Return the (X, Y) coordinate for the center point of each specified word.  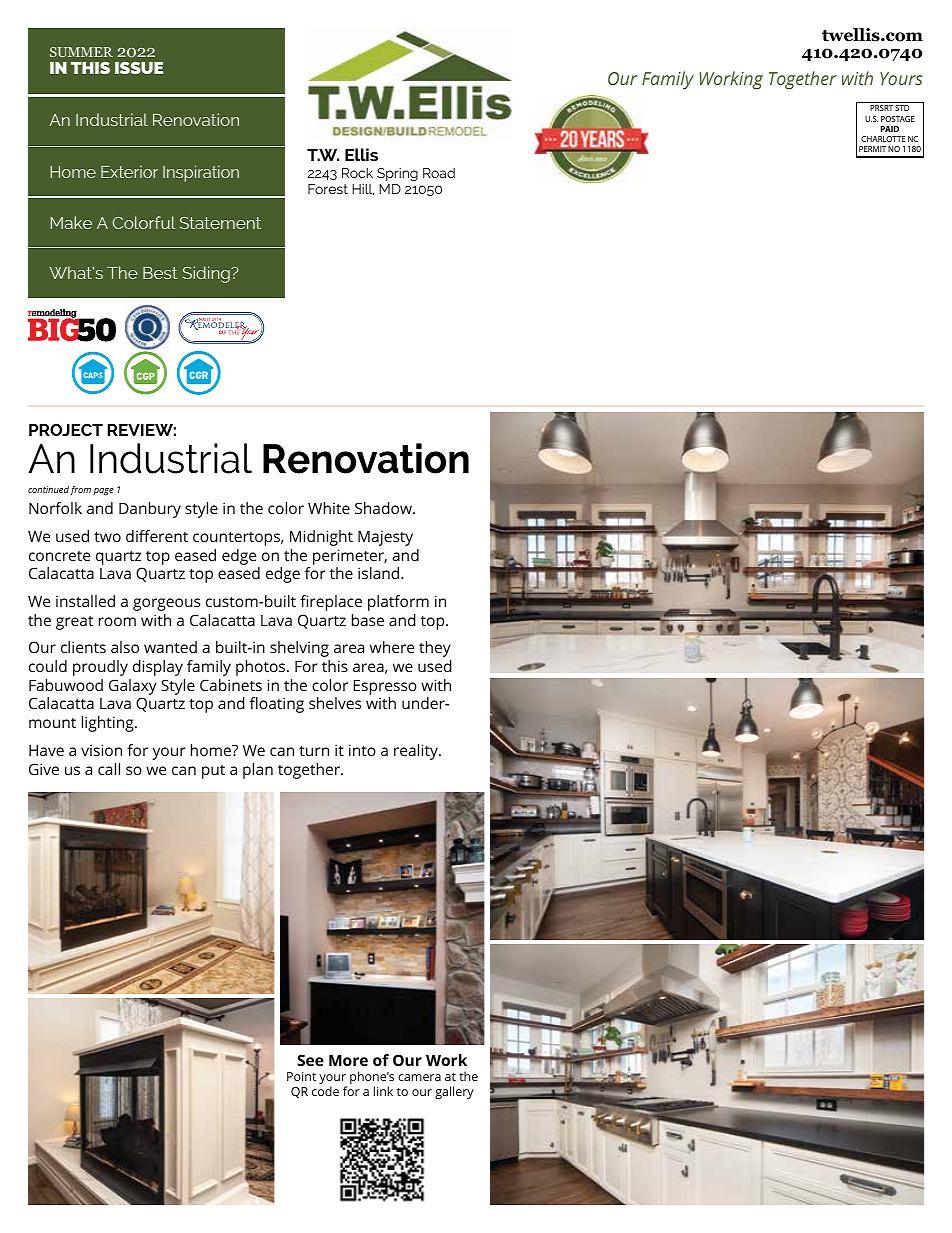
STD (902, 108)
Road (439, 173)
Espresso (385, 687)
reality (417, 752)
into (362, 750)
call (109, 769)
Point (301, 1076)
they (435, 649)
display (158, 668)
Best (160, 273)
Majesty (385, 538)
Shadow (384, 508)
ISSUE (139, 68)
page (103, 492)
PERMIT (872, 149)
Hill (363, 189)
